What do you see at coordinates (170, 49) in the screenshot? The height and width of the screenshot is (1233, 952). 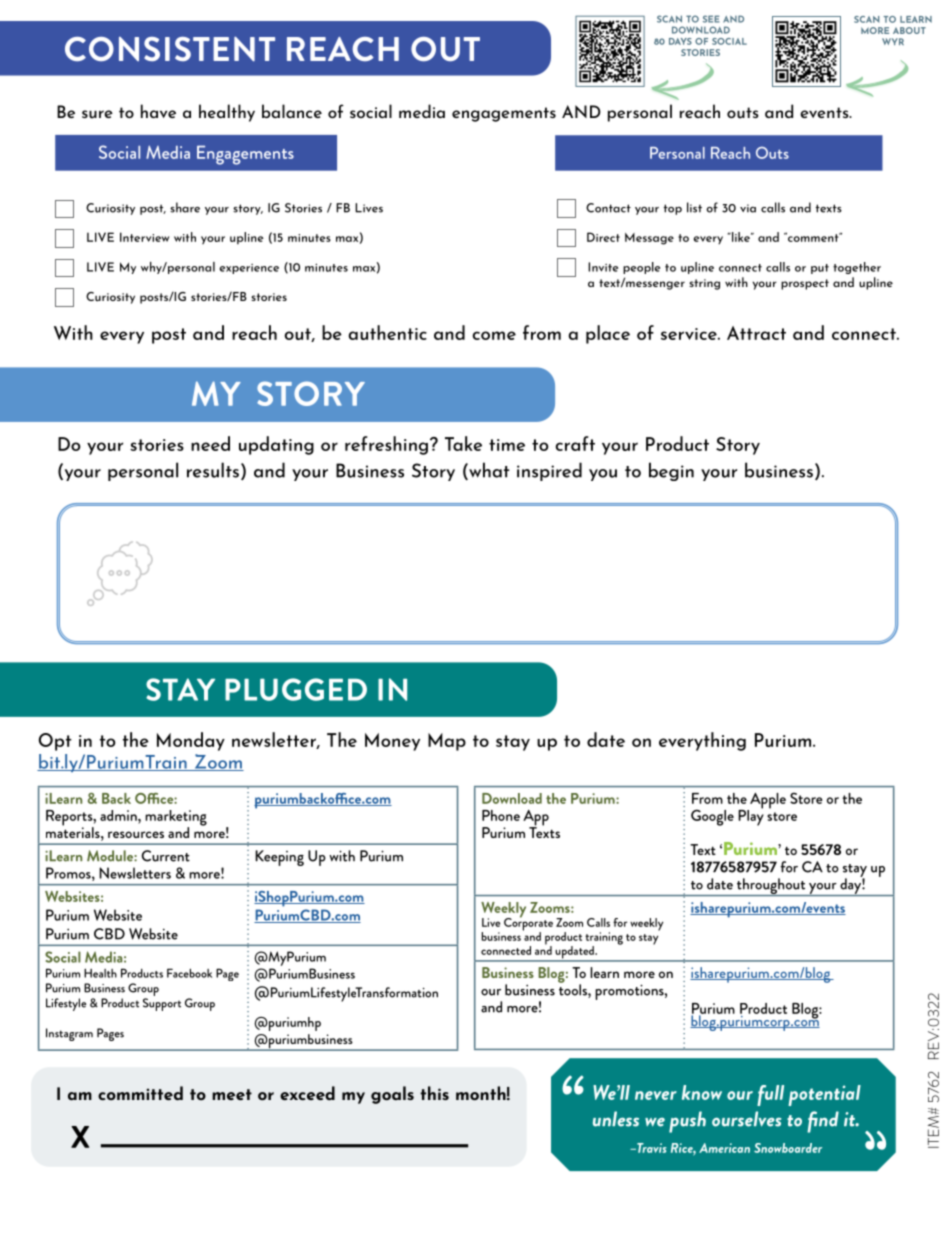 I see `CONSISTENT` at bounding box center [170, 49].
